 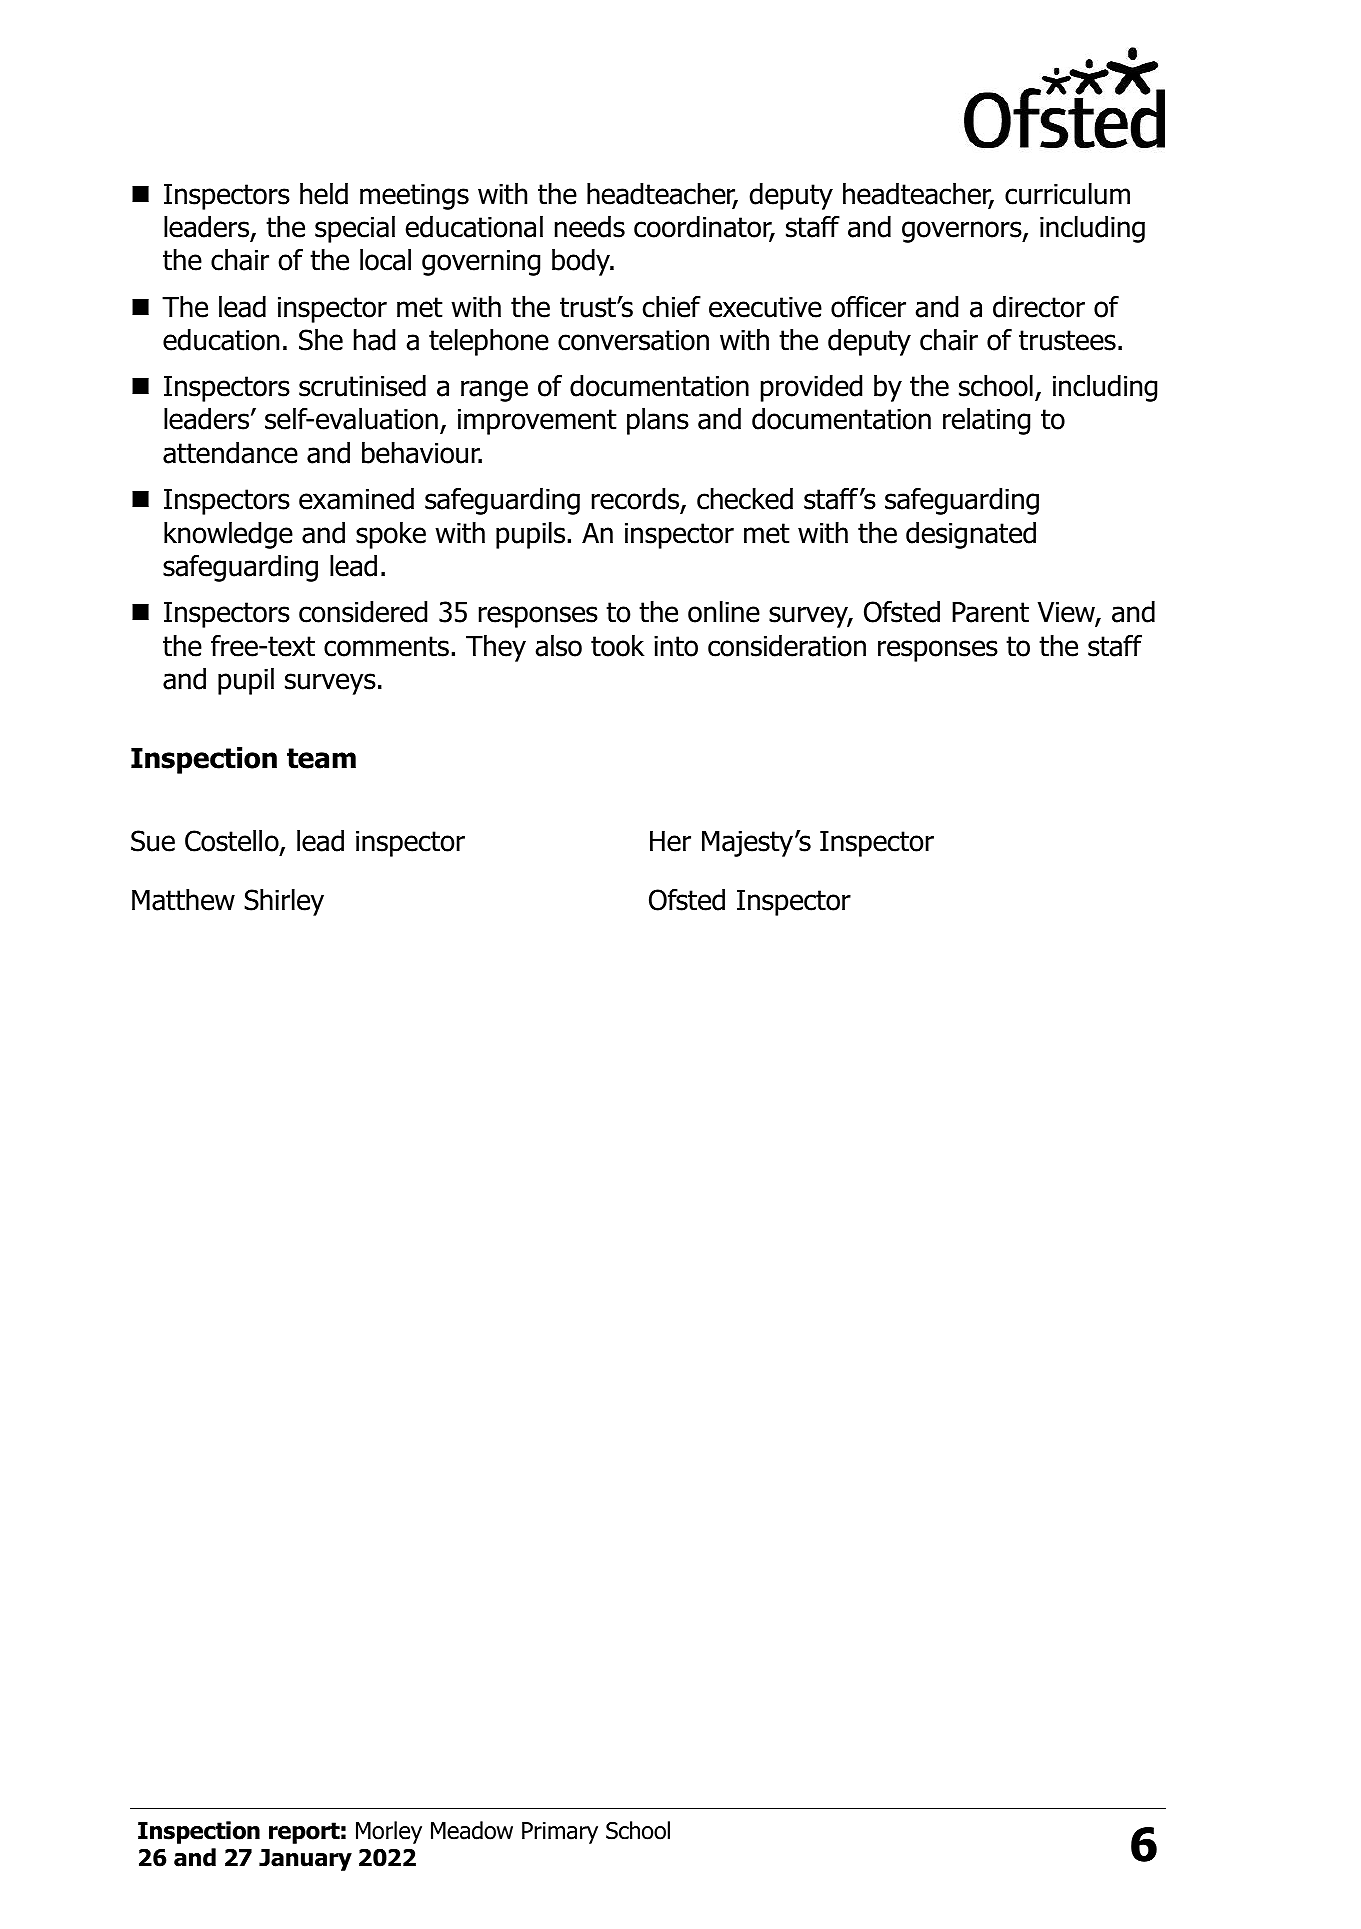 What do you see at coordinates (590, 227) in the screenshot?
I see `needs` at bounding box center [590, 227].
